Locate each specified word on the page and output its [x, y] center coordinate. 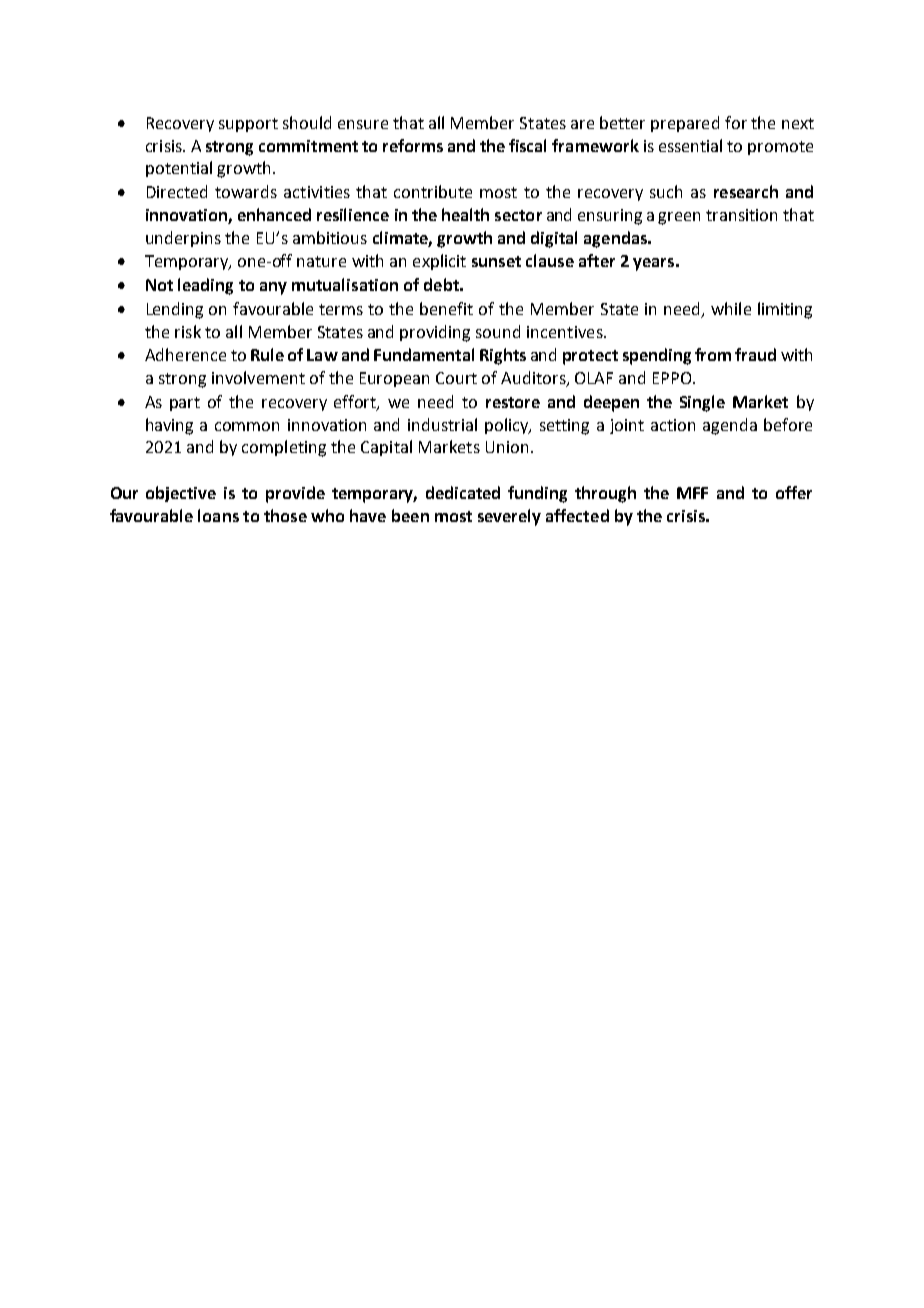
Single [702, 403]
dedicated [463, 492]
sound [498, 331]
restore [513, 402]
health [465, 214]
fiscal [527, 145]
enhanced [274, 214]
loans [218, 515]
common [247, 426]
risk [188, 331]
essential [690, 145]
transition [741, 215]
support [248, 125]
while [731, 308]
